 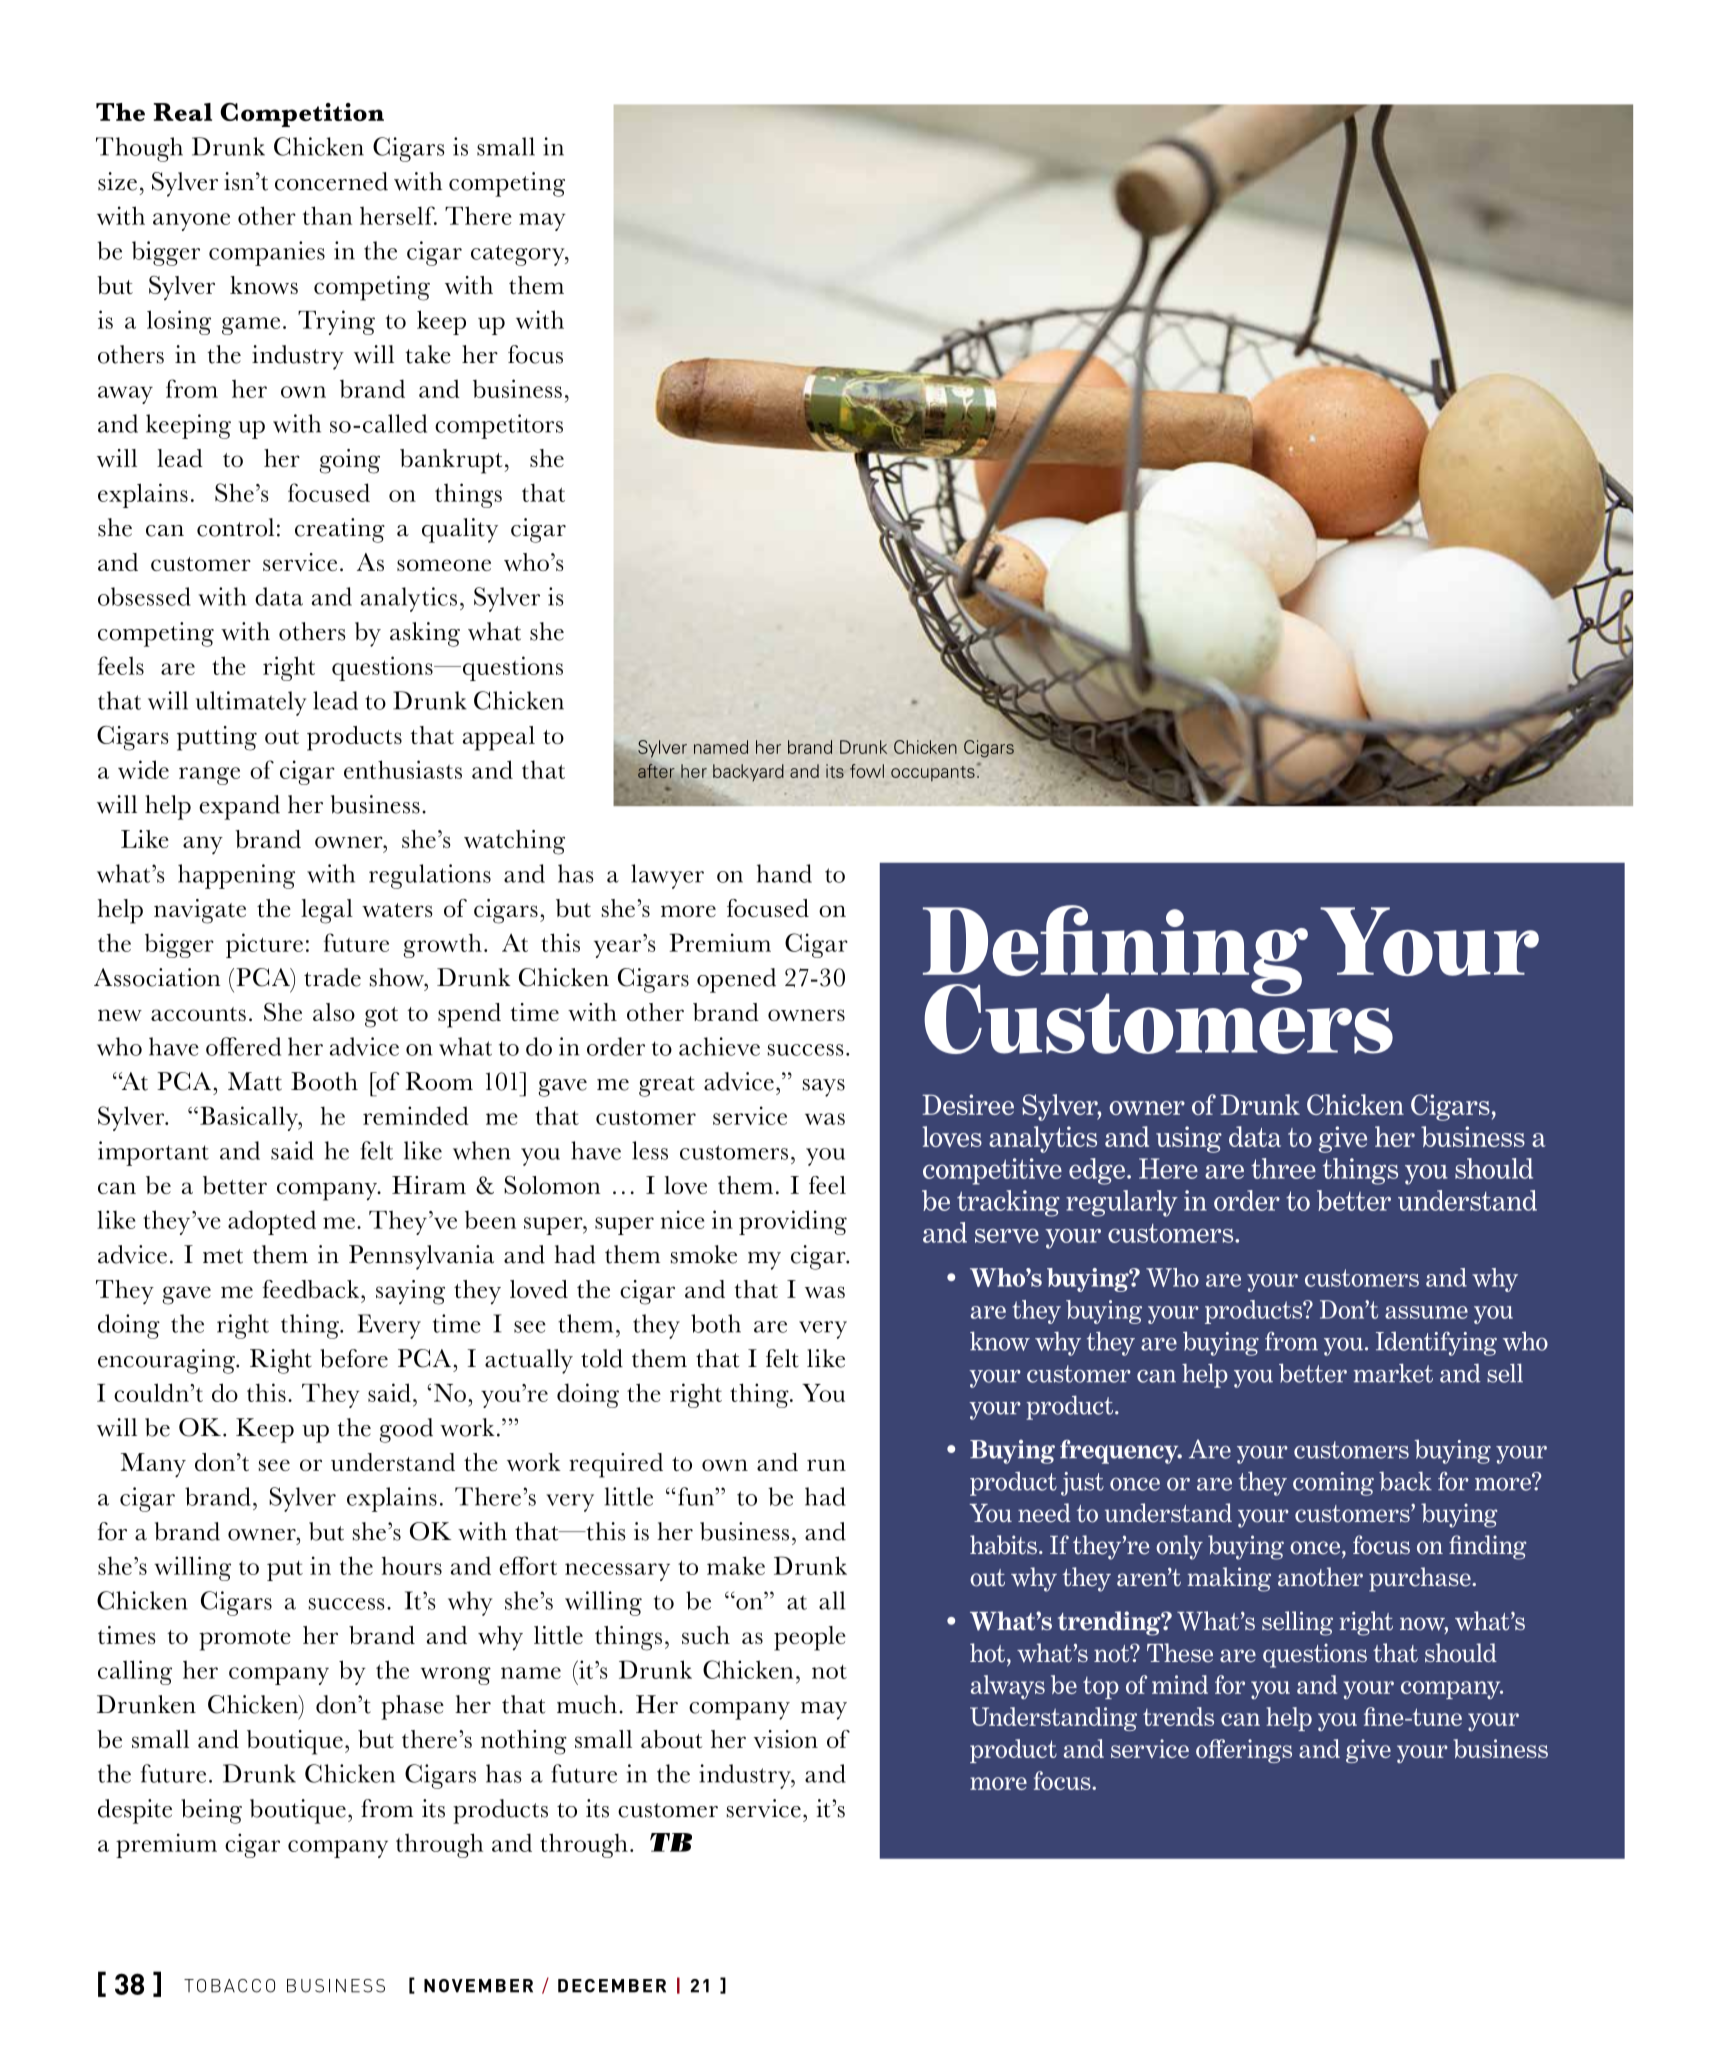 I want to click on before, so click(x=354, y=1358).
